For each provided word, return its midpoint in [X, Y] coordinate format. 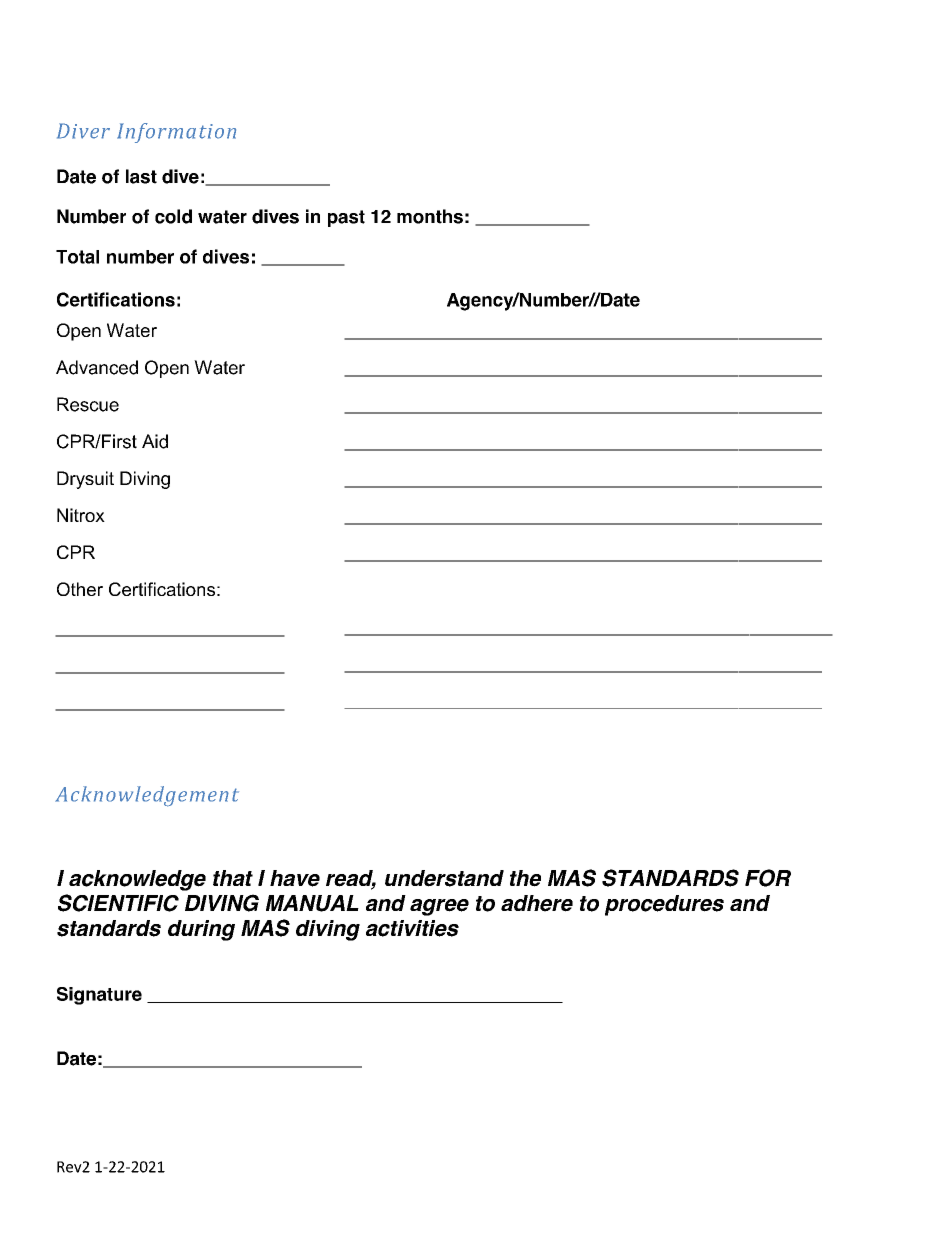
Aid [155, 441]
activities [412, 928]
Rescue [88, 404]
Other [80, 589]
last [141, 176]
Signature [99, 996]
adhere [537, 903]
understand [444, 878]
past [346, 218]
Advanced [97, 367]
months [430, 216]
